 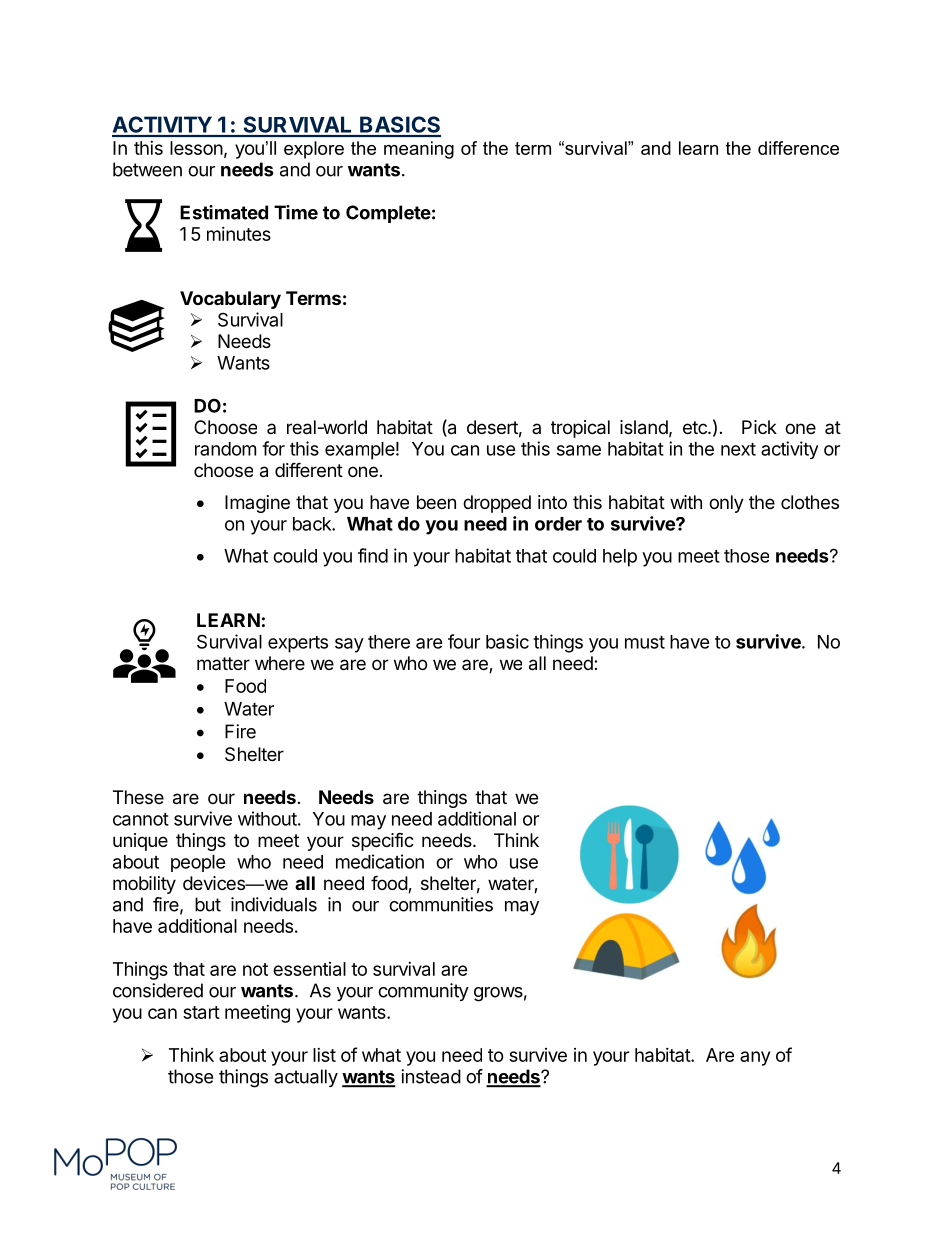 What do you see at coordinates (419, 150) in the document?
I see `meaning` at bounding box center [419, 150].
